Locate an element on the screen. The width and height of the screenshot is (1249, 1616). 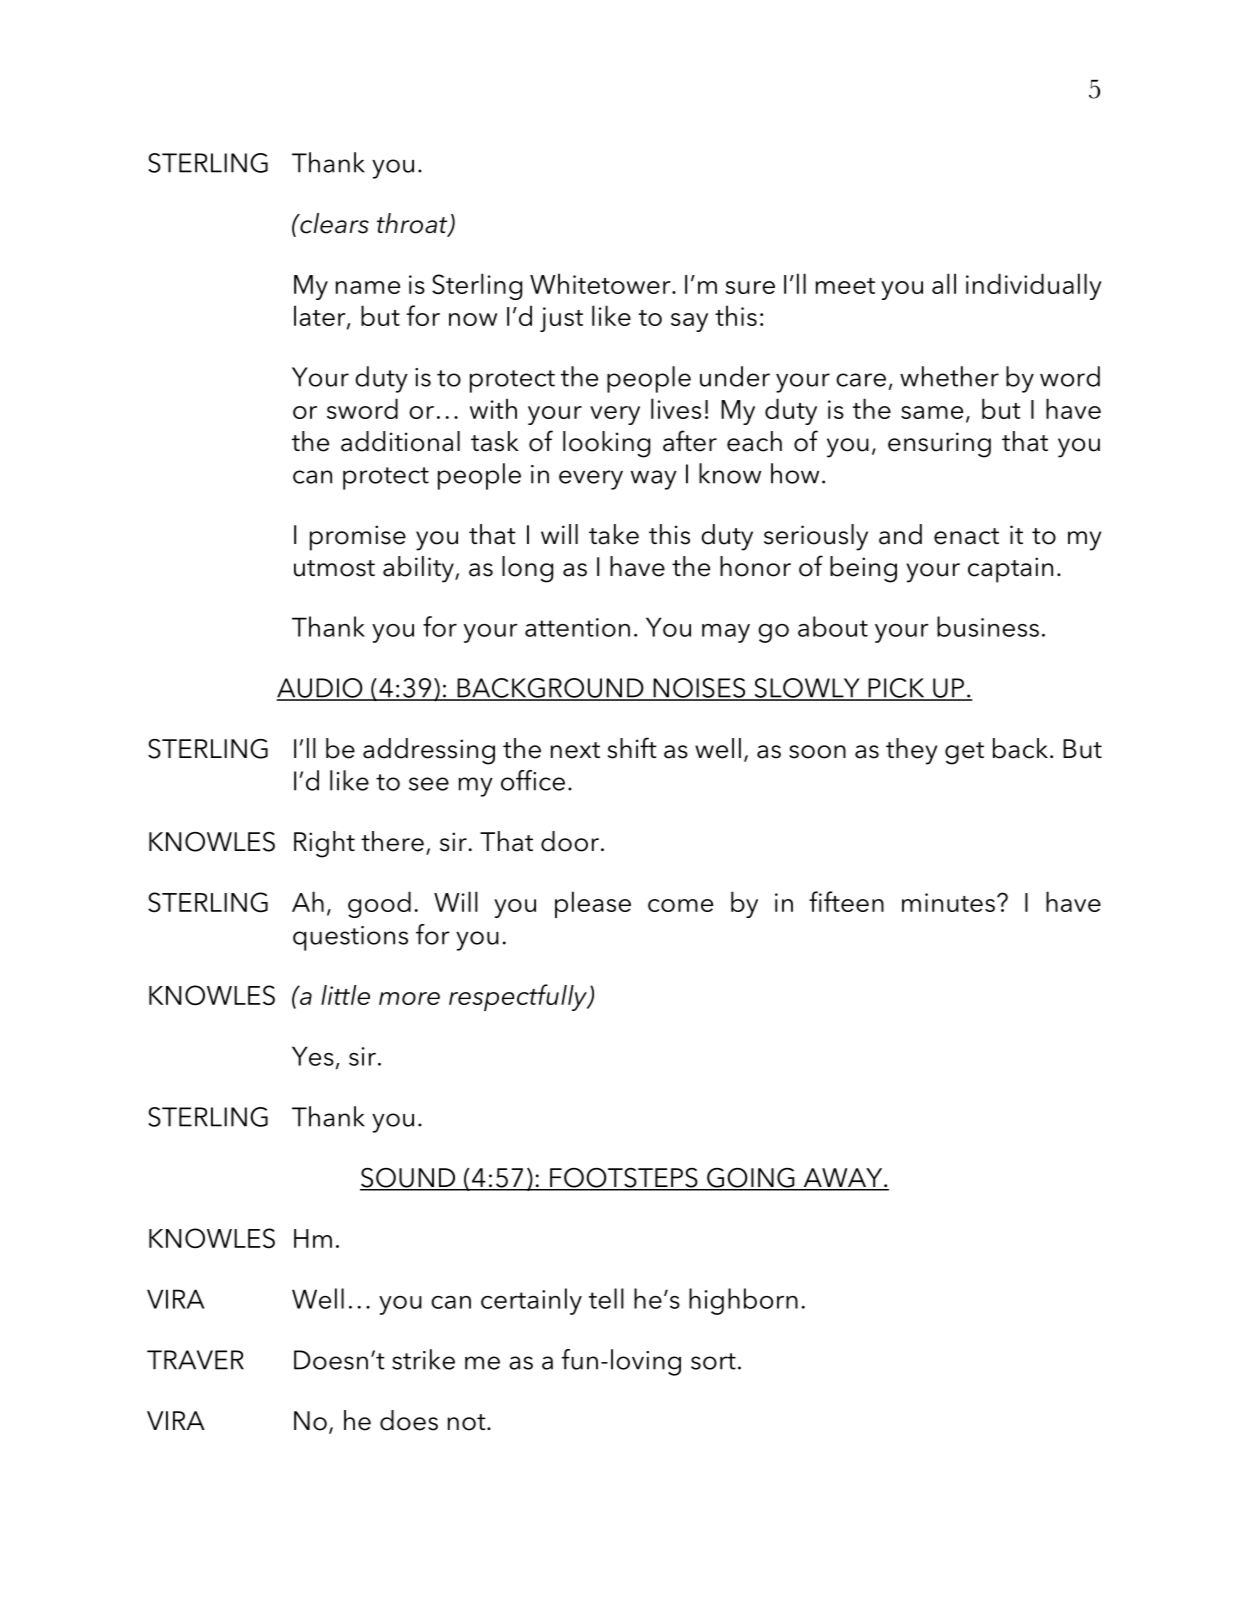
highborn is located at coordinates (743, 1301).
